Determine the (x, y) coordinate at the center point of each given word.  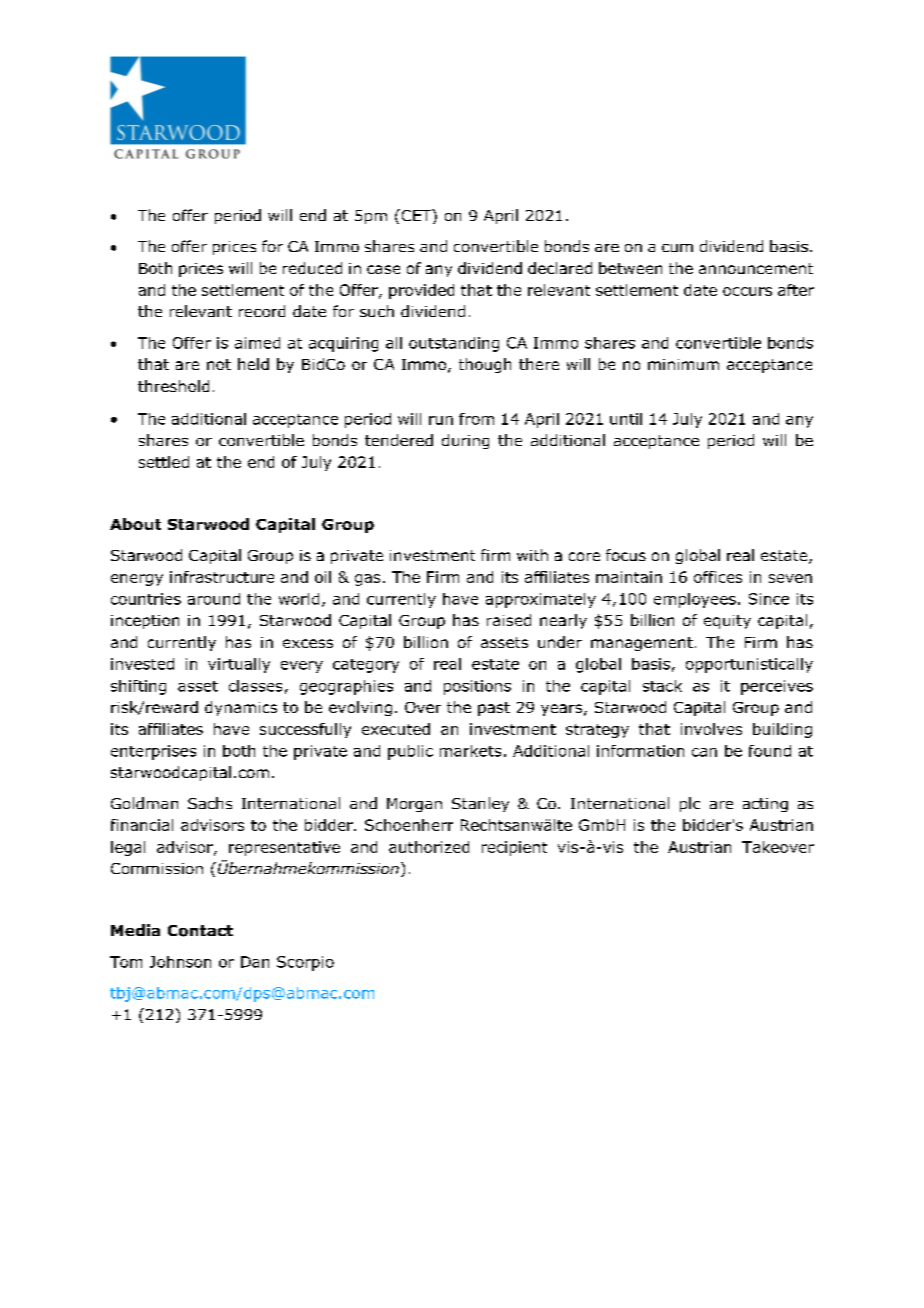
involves (711, 729)
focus (626, 555)
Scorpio (305, 963)
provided (421, 291)
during (465, 441)
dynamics (241, 708)
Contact (200, 931)
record (262, 311)
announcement (756, 268)
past (494, 709)
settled (164, 462)
